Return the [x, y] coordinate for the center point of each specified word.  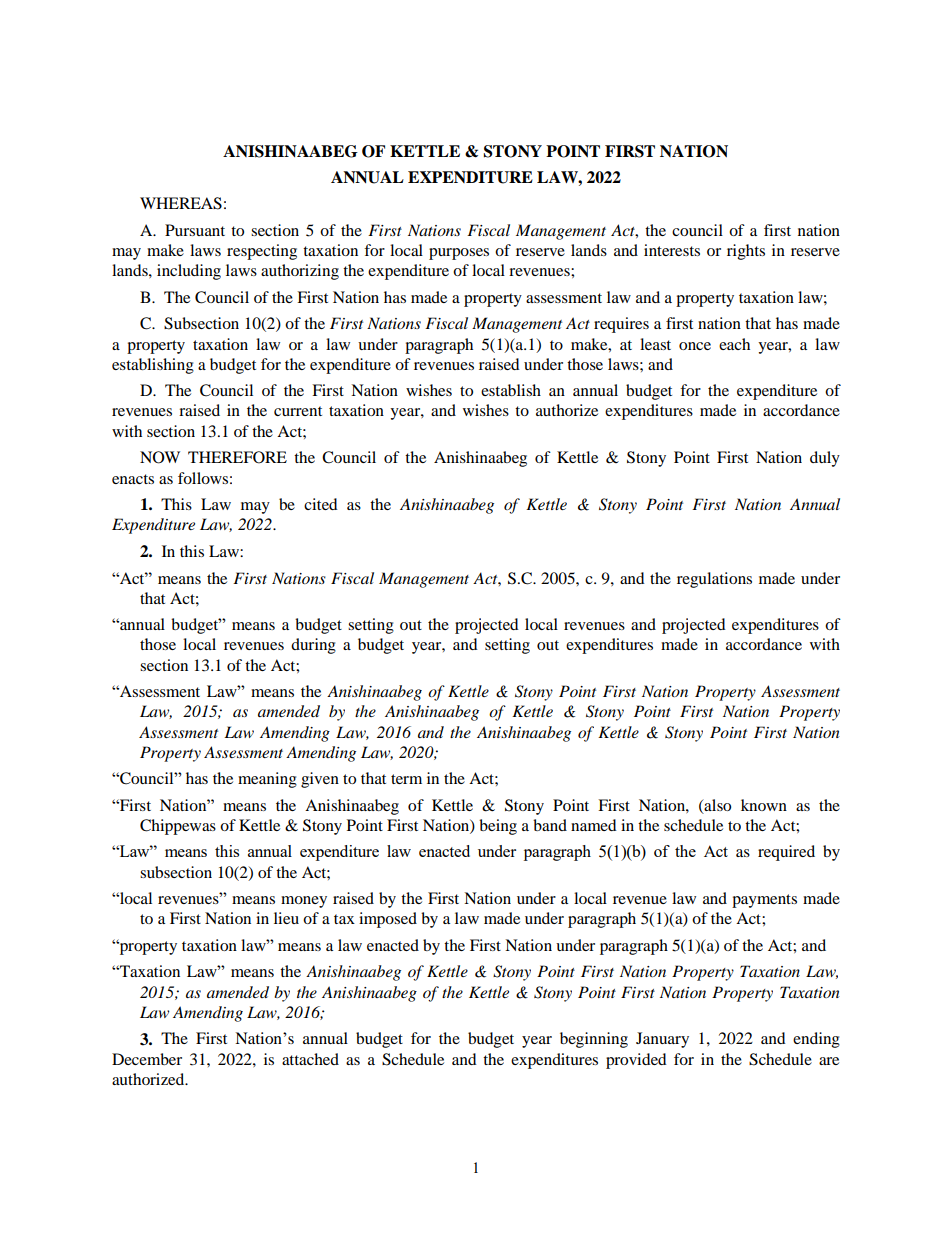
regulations [714, 580]
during [313, 646]
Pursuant [195, 230]
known [764, 805]
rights [746, 252]
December [147, 1059]
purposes [459, 254]
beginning [594, 1040]
